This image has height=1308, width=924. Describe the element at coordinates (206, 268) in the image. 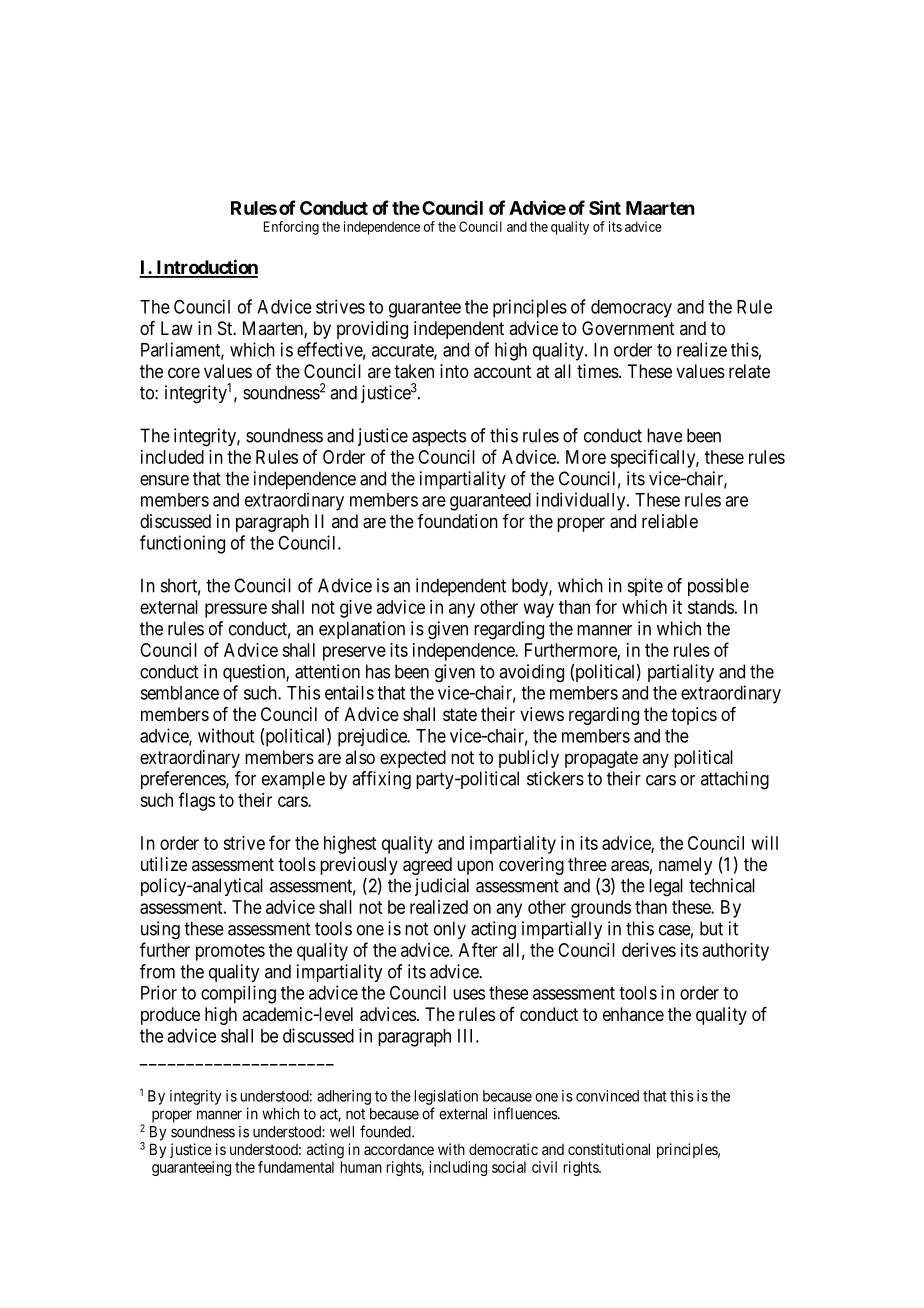

I see `Introduction` at that location.
